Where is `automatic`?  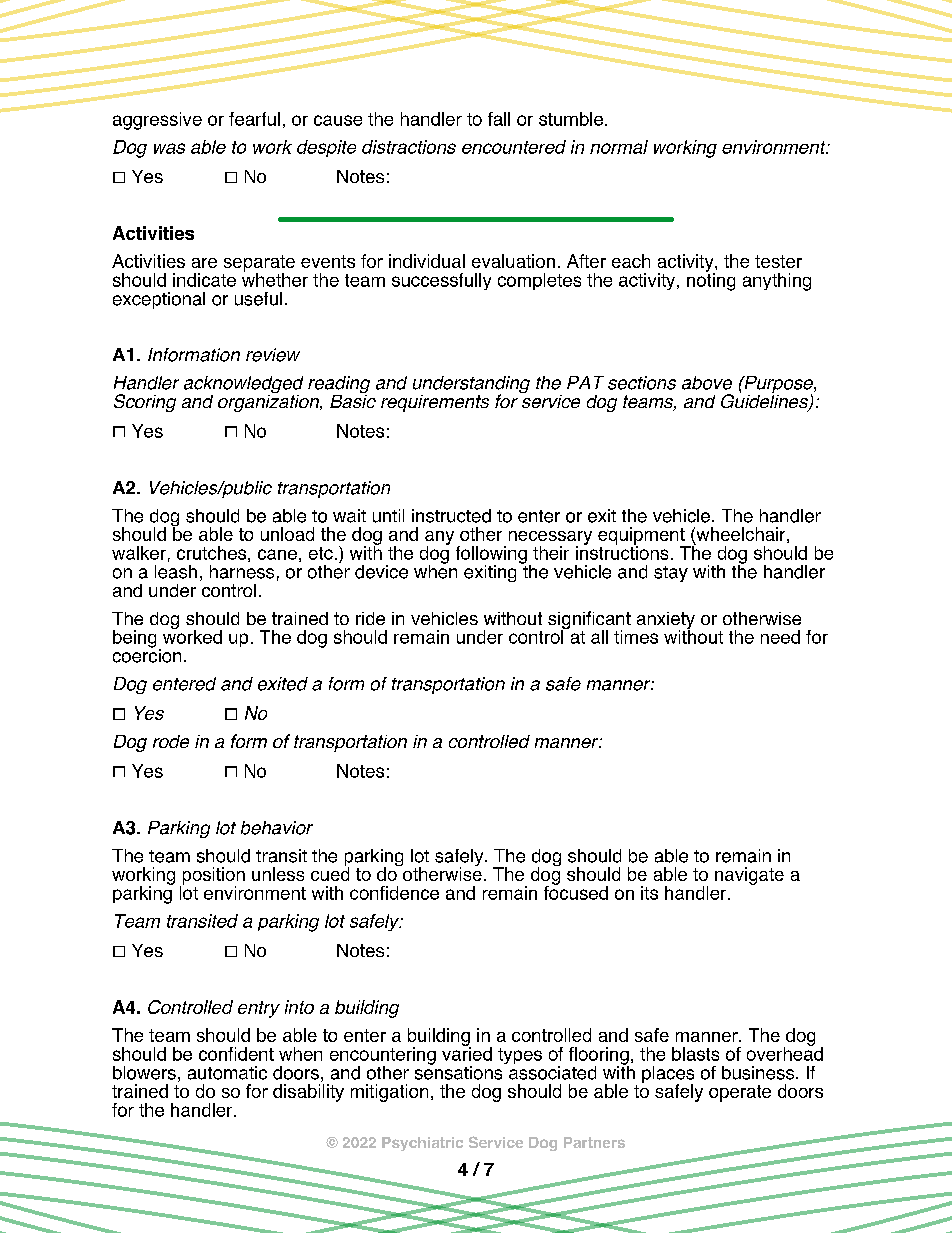
automatic is located at coordinates (227, 1073).
